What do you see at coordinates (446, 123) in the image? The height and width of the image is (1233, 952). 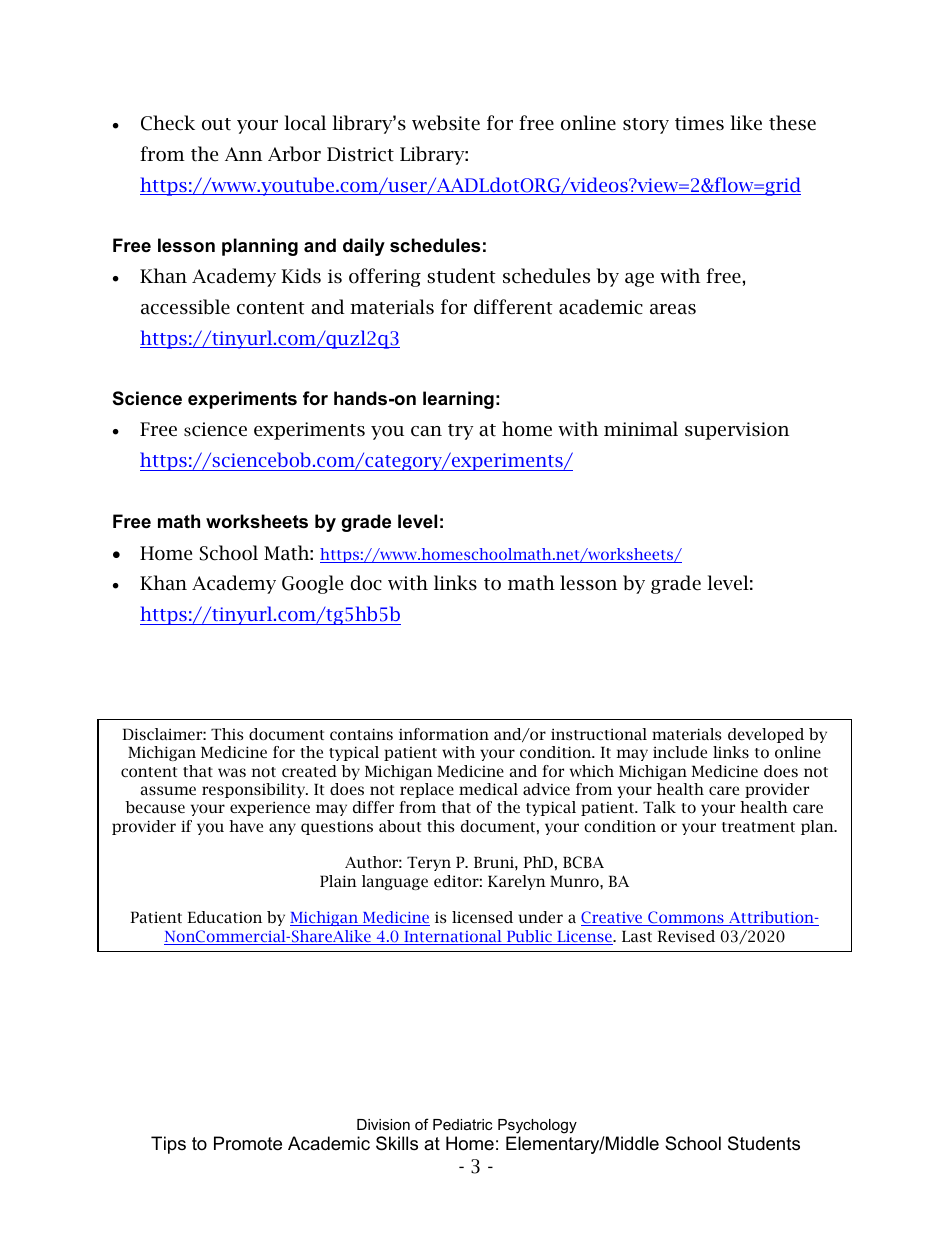 I see `website` at bounding box center [446, 123].
